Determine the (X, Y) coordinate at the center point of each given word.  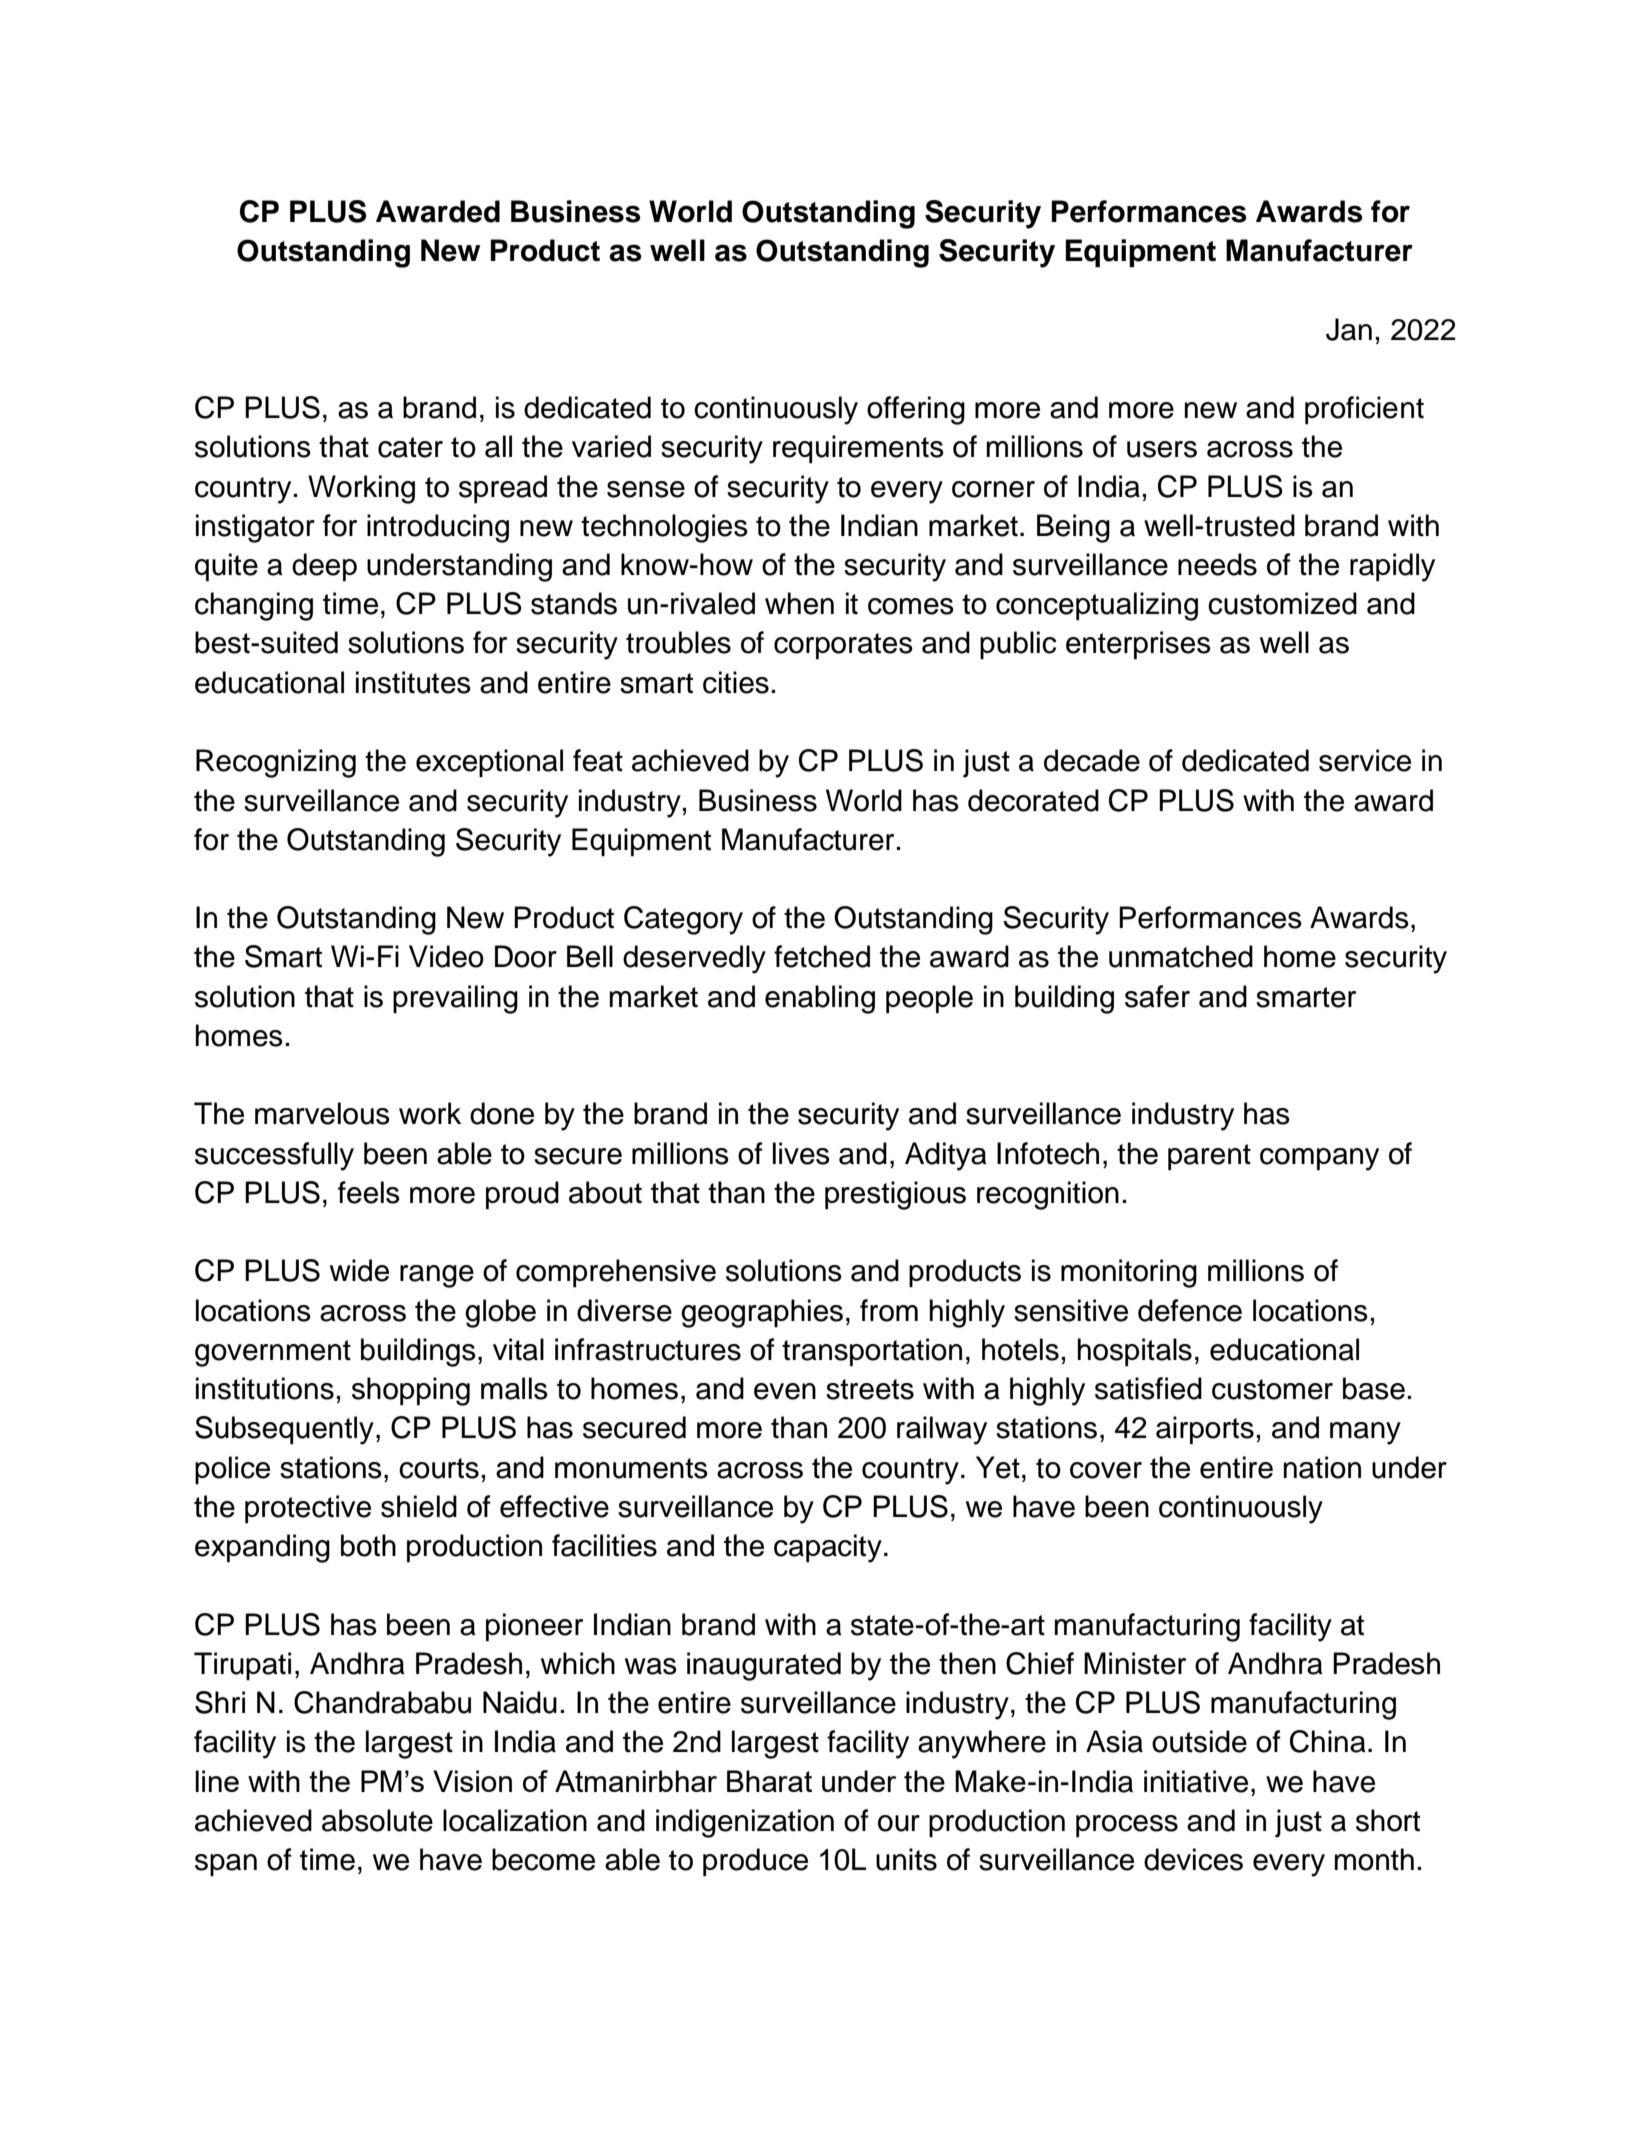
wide (359, 1270)
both (368, 1545)
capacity (828, 1548)
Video (446, 956)
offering (916, 410)
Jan (1349, 329)
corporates (843, 646)
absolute (377, 1820)
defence (1190, 1310)
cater (410, 447)
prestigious (895, 1195)
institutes (413, 682)
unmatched (1181, 956)
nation (1322, 1467)
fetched (822, 956)
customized (1282, 603)
